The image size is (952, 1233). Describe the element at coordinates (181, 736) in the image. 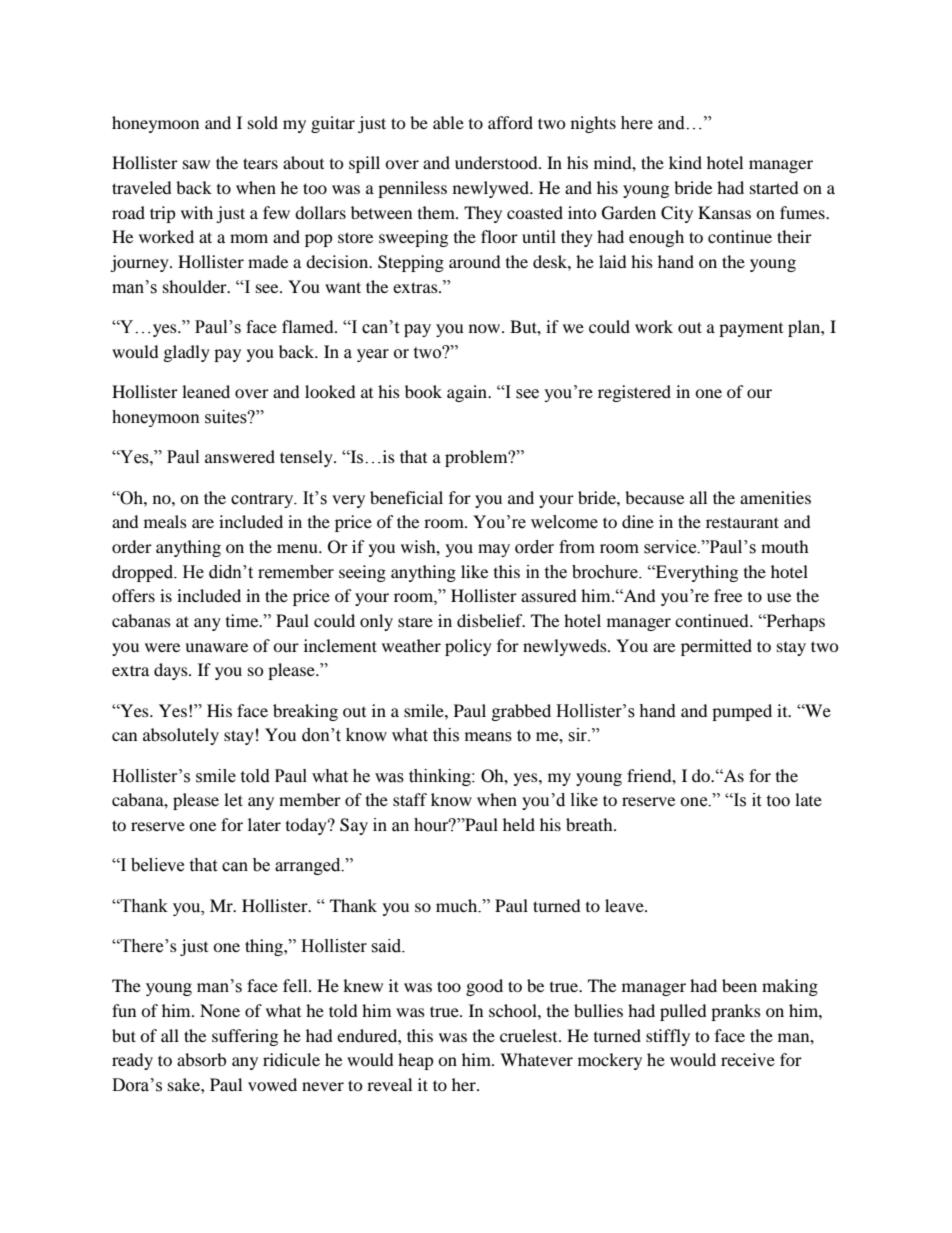

I see `absolutely` at that location.
